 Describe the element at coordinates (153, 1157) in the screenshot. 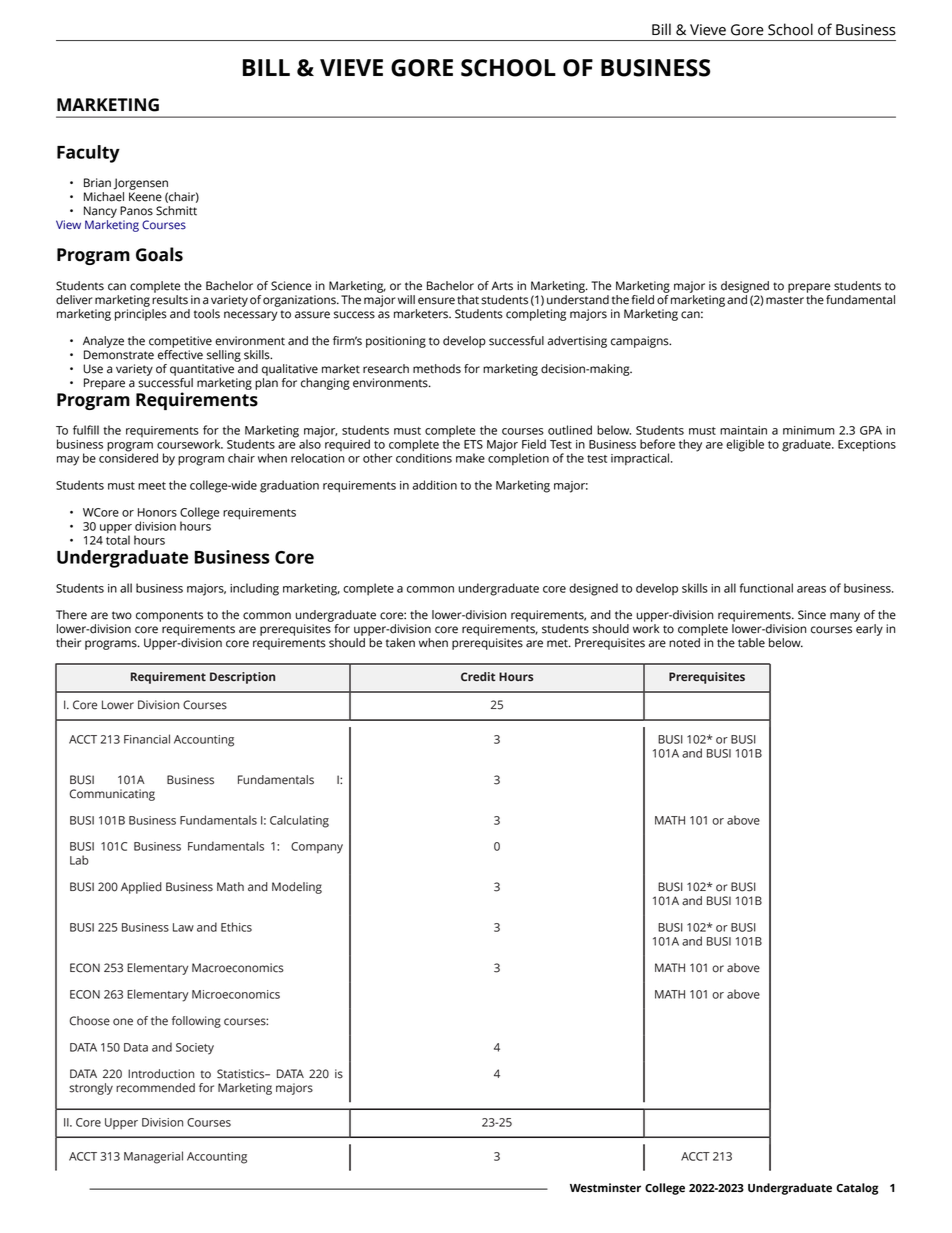

I see `Managerial` at that location.
